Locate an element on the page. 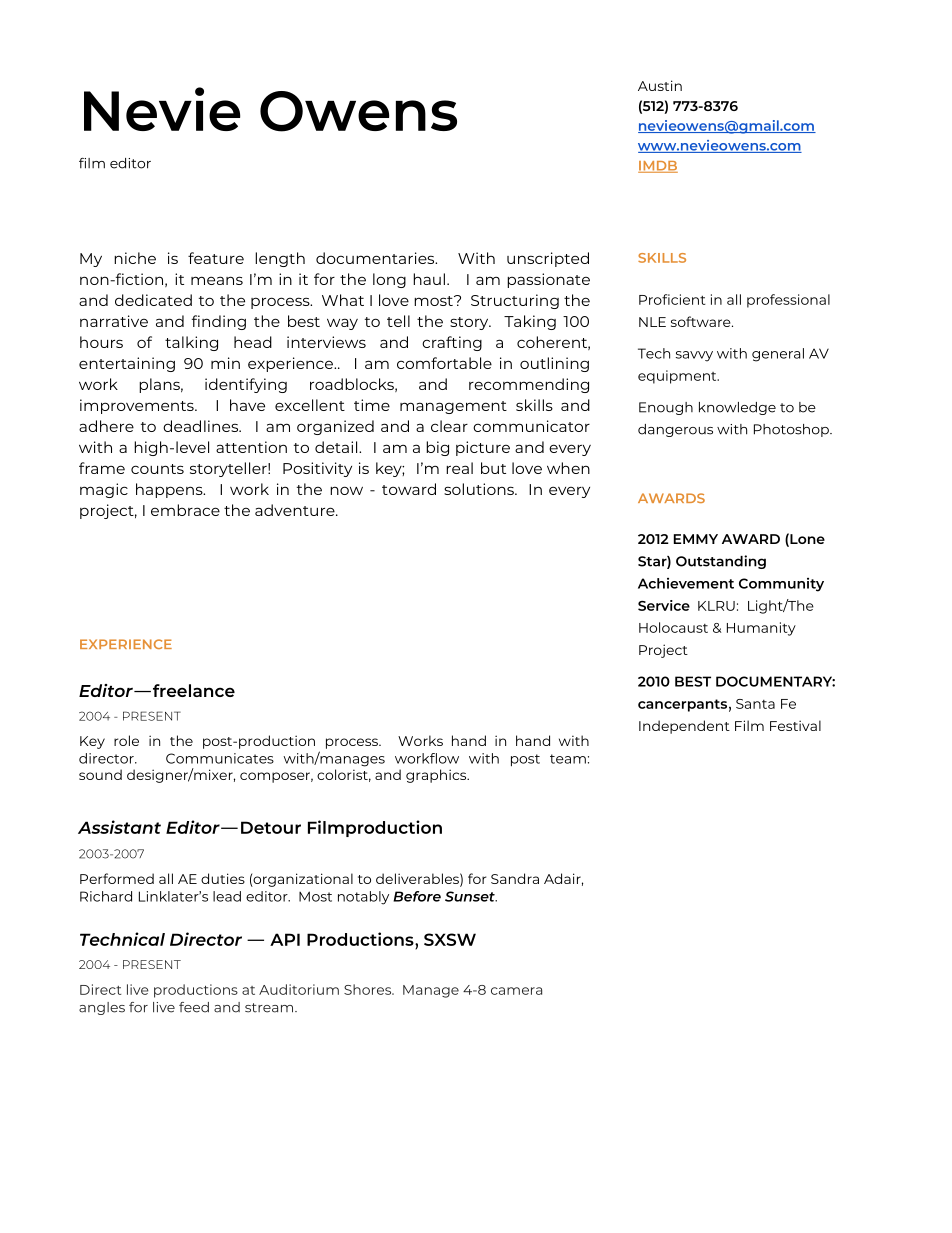 This image has height=1233, width=952. knowledge is located at coordinates (737, 408).
